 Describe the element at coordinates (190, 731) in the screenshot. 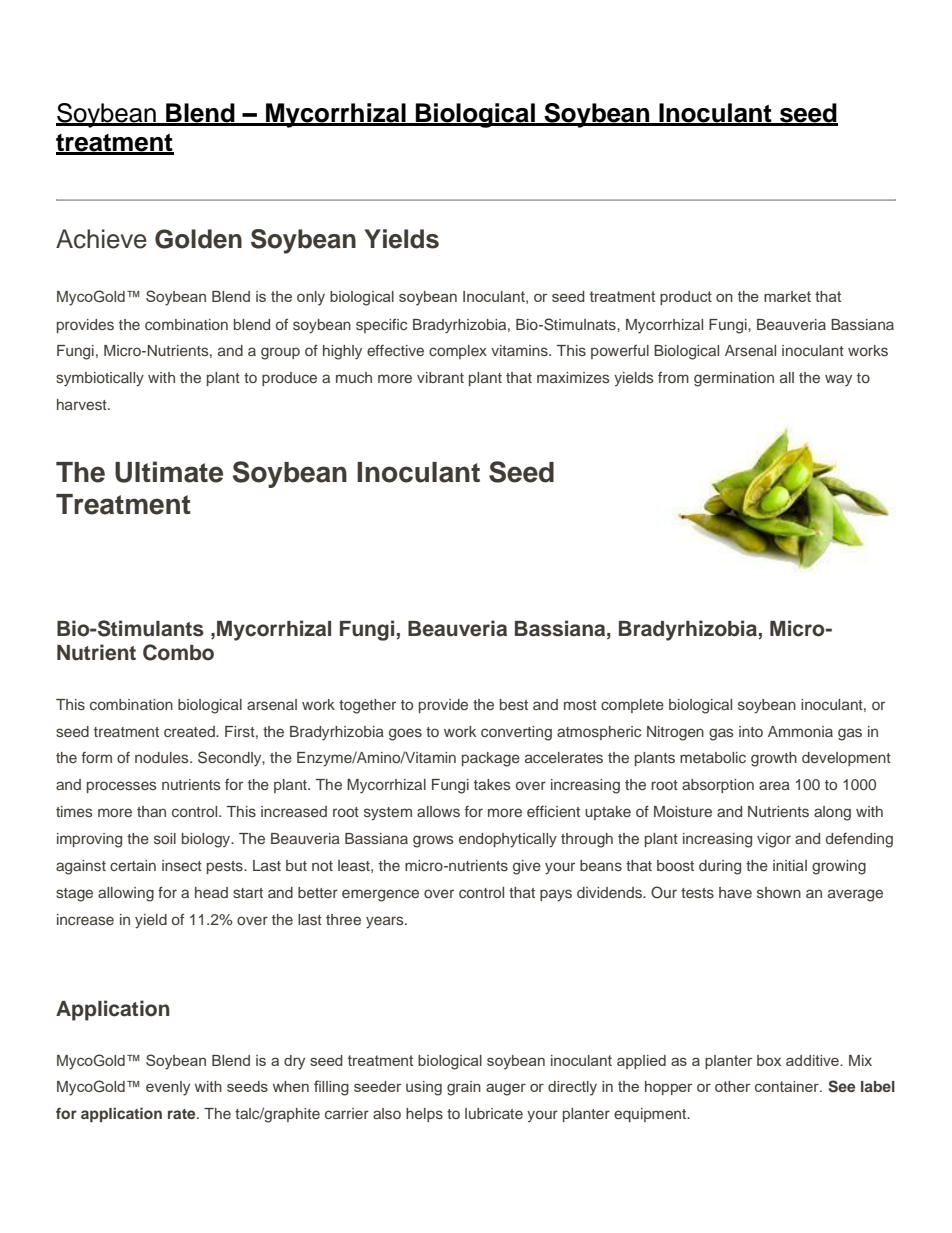

I see `created` at that location.
